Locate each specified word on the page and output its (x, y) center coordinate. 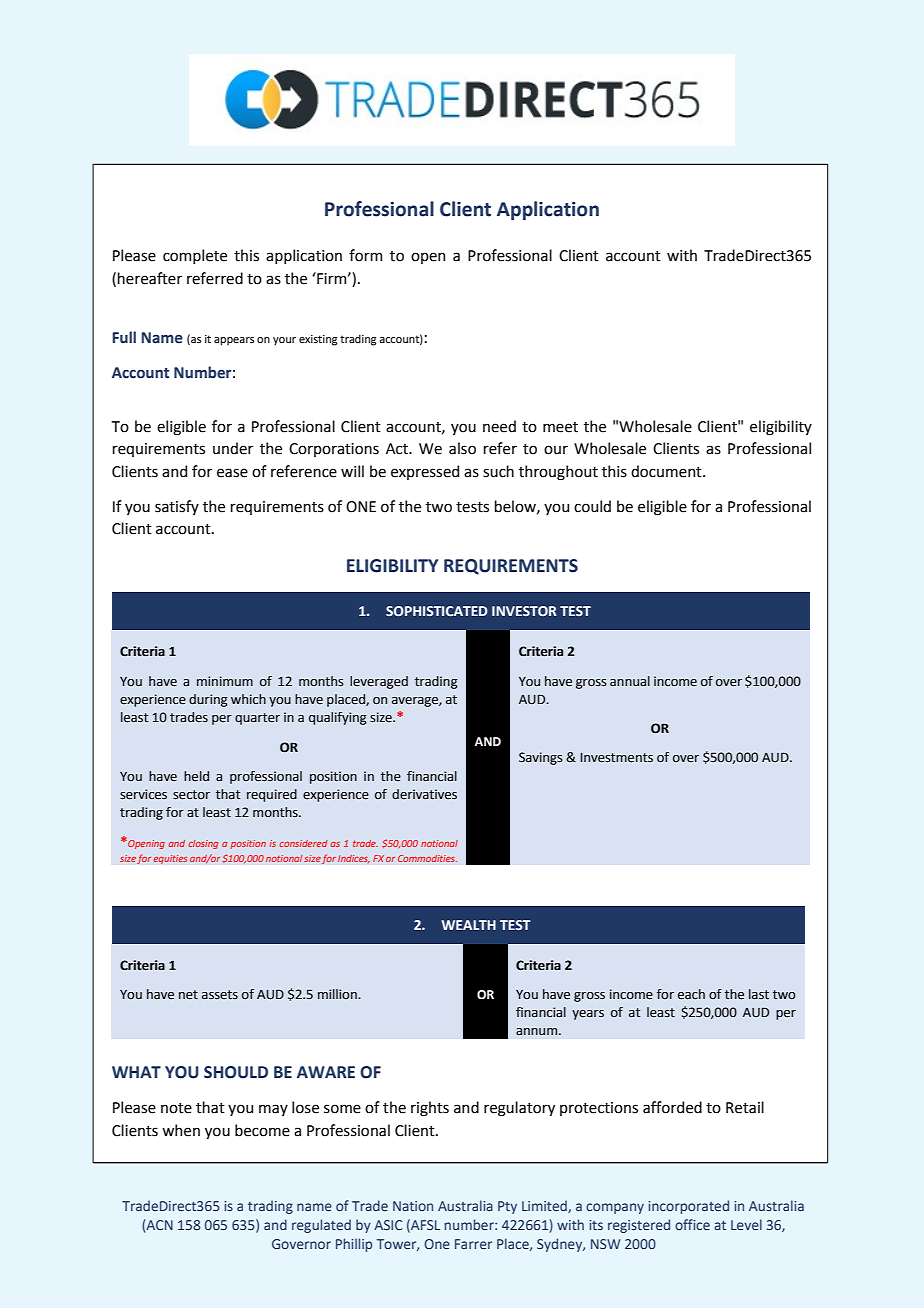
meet (560, 427)
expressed (425, 472)
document (667, 471)
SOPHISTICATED (437, 611)
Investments (616, 758)
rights (430, 1109)
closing (203, 844)
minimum (225, 681)
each (691, 994)
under (233, 448)
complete (195, 256)
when (181, 1130)
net (188, 995)
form (365, 255)
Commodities (427, 858)
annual (630, 681)
